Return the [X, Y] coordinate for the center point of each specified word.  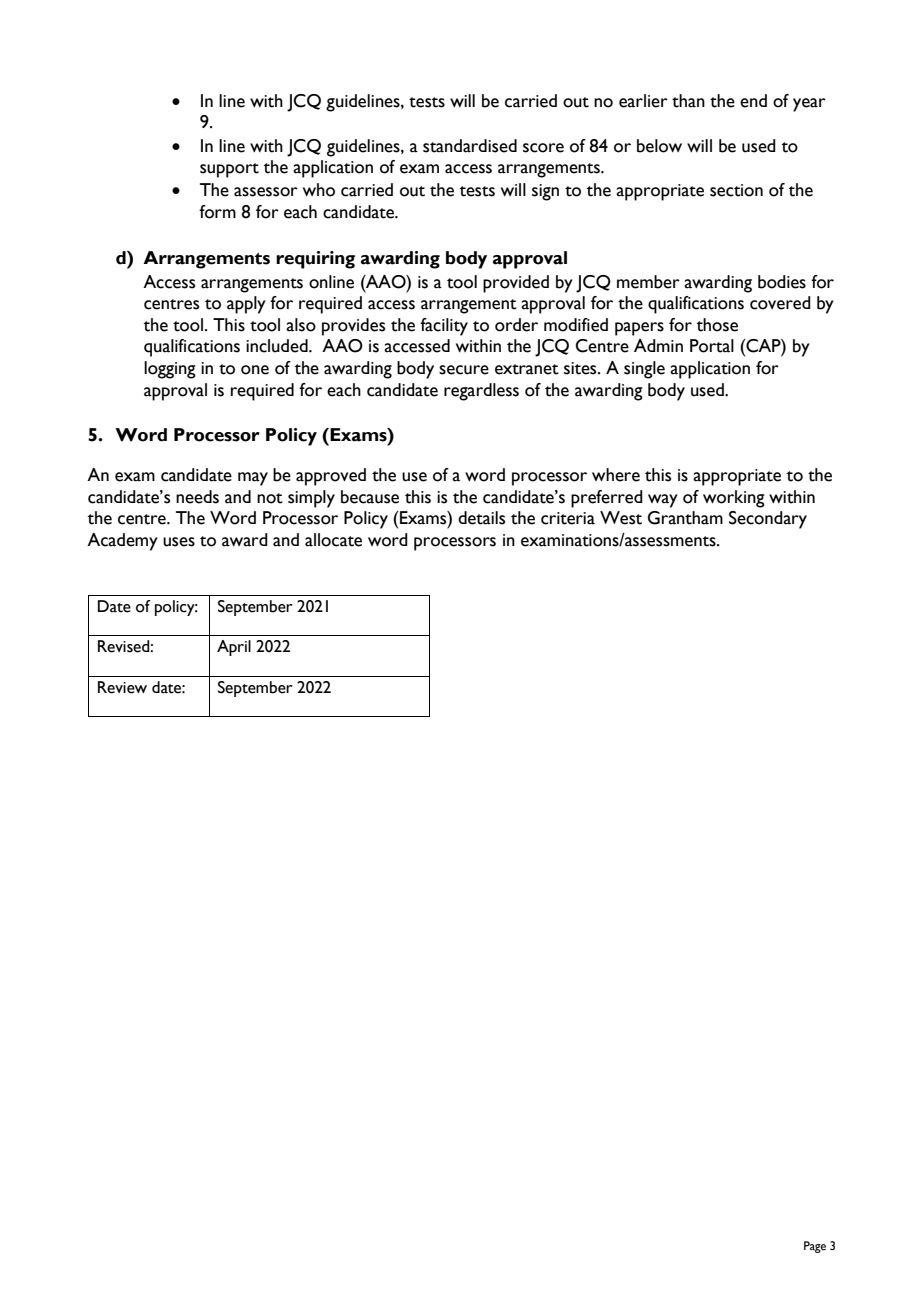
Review [122, 687]
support [229, 170]
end [753, 101]
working [734, 499]
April [234, 648]
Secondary [768, 520]
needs [197, 497]
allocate [333, 540]
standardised [470, 146]
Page [815, 1247]
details [481, 518]
